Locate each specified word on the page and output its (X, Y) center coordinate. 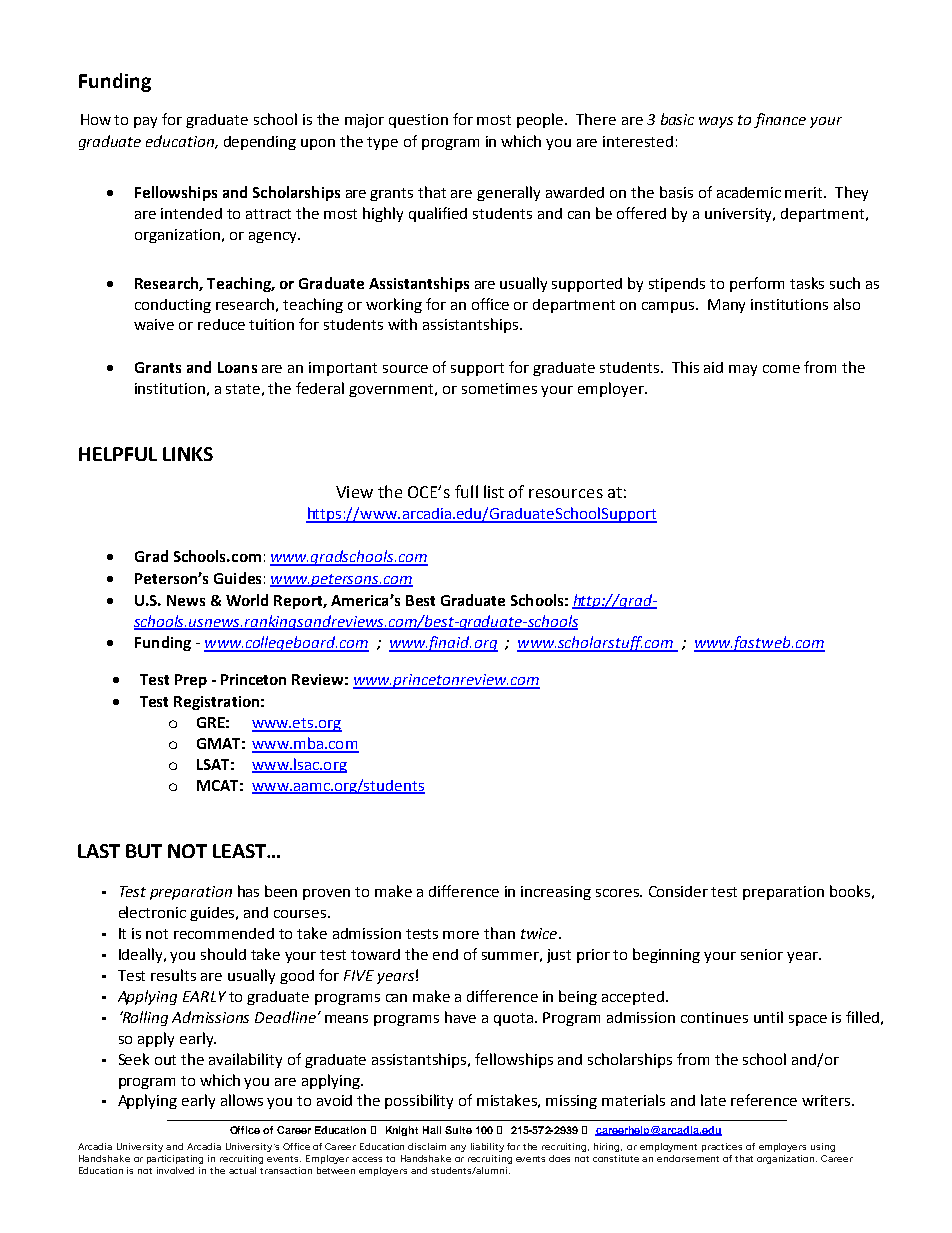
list (494, 491)
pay (145, 122)
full (466, 491)
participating (175, 1159)
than (499, 933)
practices (722, 1147)
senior (762, 954)
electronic (152, 912)
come (781, 369)
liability (487, 1147)
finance (780, 120)
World (247, 600)
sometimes (499, 388)
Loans (237, 367)
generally (508, 193)
